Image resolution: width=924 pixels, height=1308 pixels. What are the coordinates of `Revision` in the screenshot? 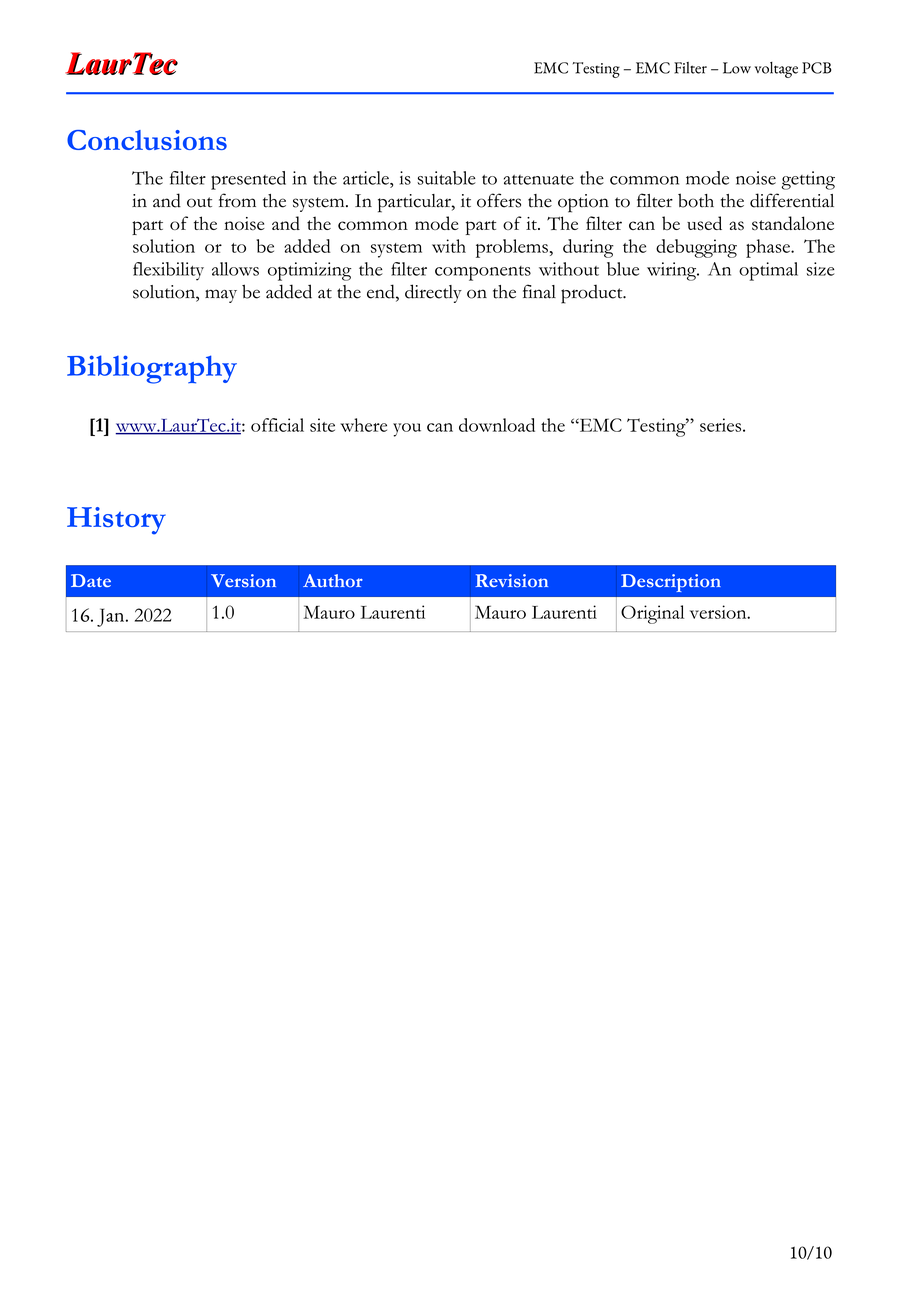 It's located at (511, 581).
